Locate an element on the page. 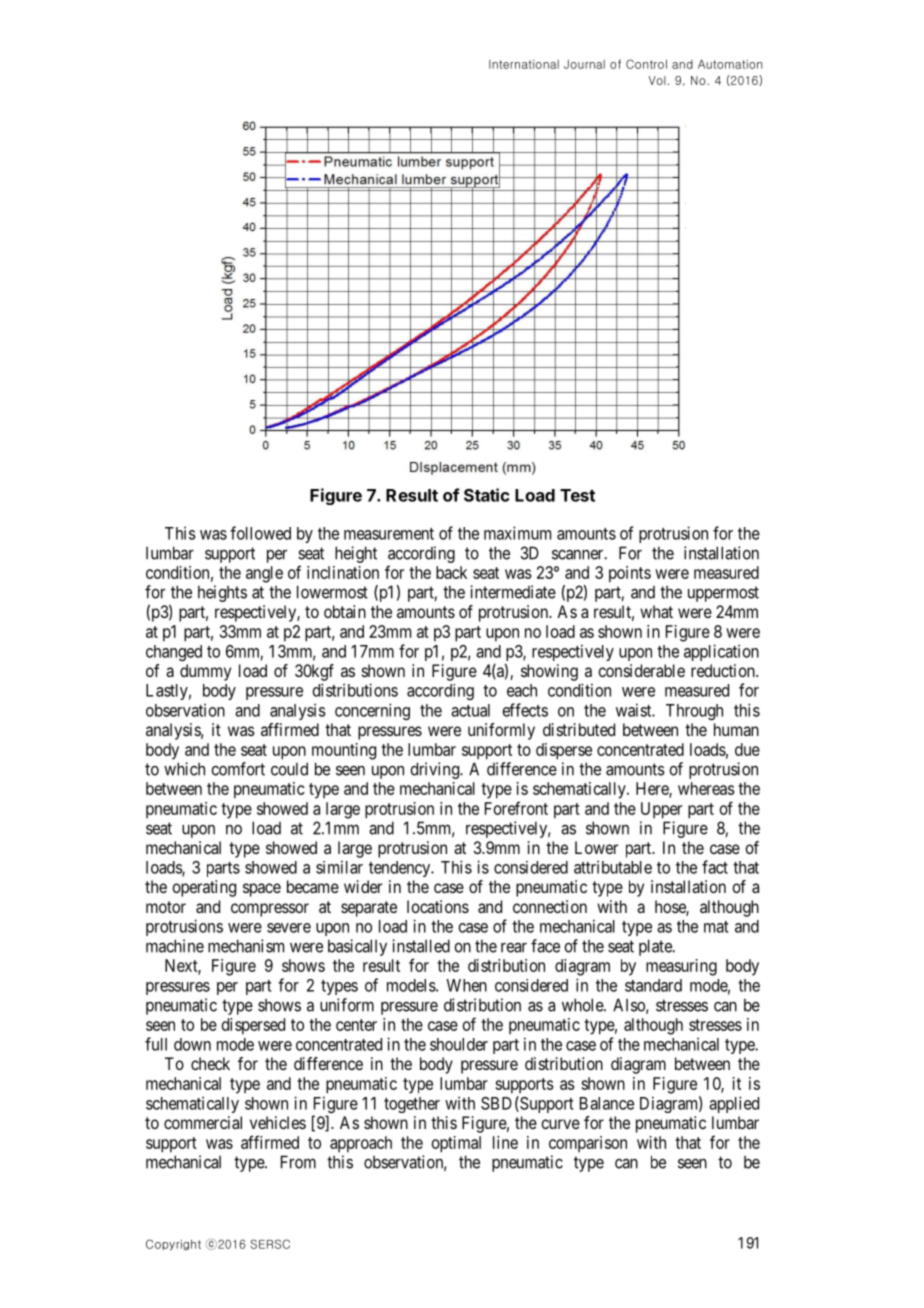 The image size is (924, 1308). optimal is located at coordinates (456, 1144).
